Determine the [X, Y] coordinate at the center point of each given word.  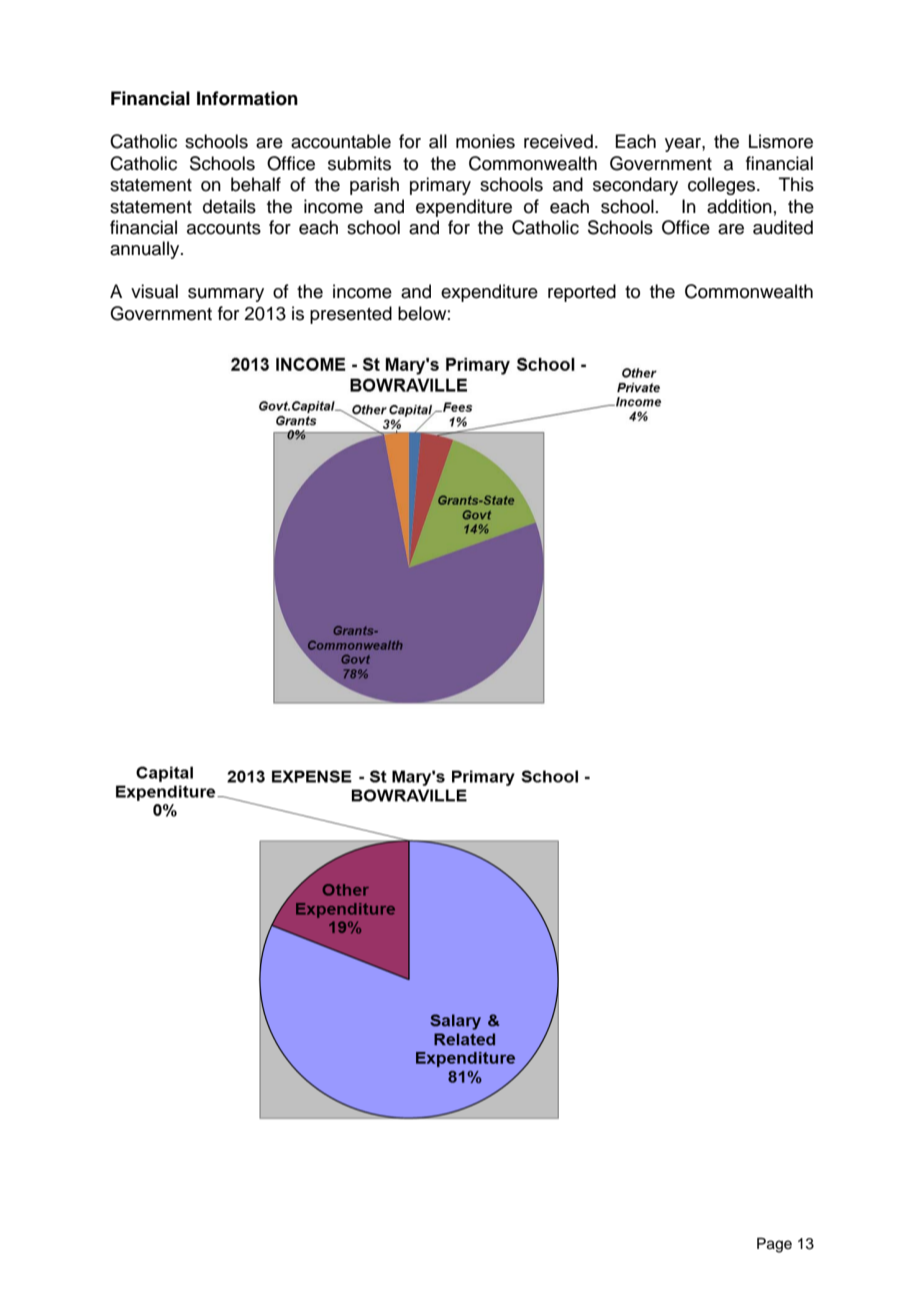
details [229, 206]
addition [739, 206]
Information [247, 98]
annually [146, 250]
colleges [723, 186]
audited [783, 227]
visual [154, 291]
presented [351, 315]
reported [582, 293]
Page [774, 1245]
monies [485, 141]
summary [226, 295]
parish [374, 186]
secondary [635, 186]
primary [440, 186]
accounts [224, 228]
